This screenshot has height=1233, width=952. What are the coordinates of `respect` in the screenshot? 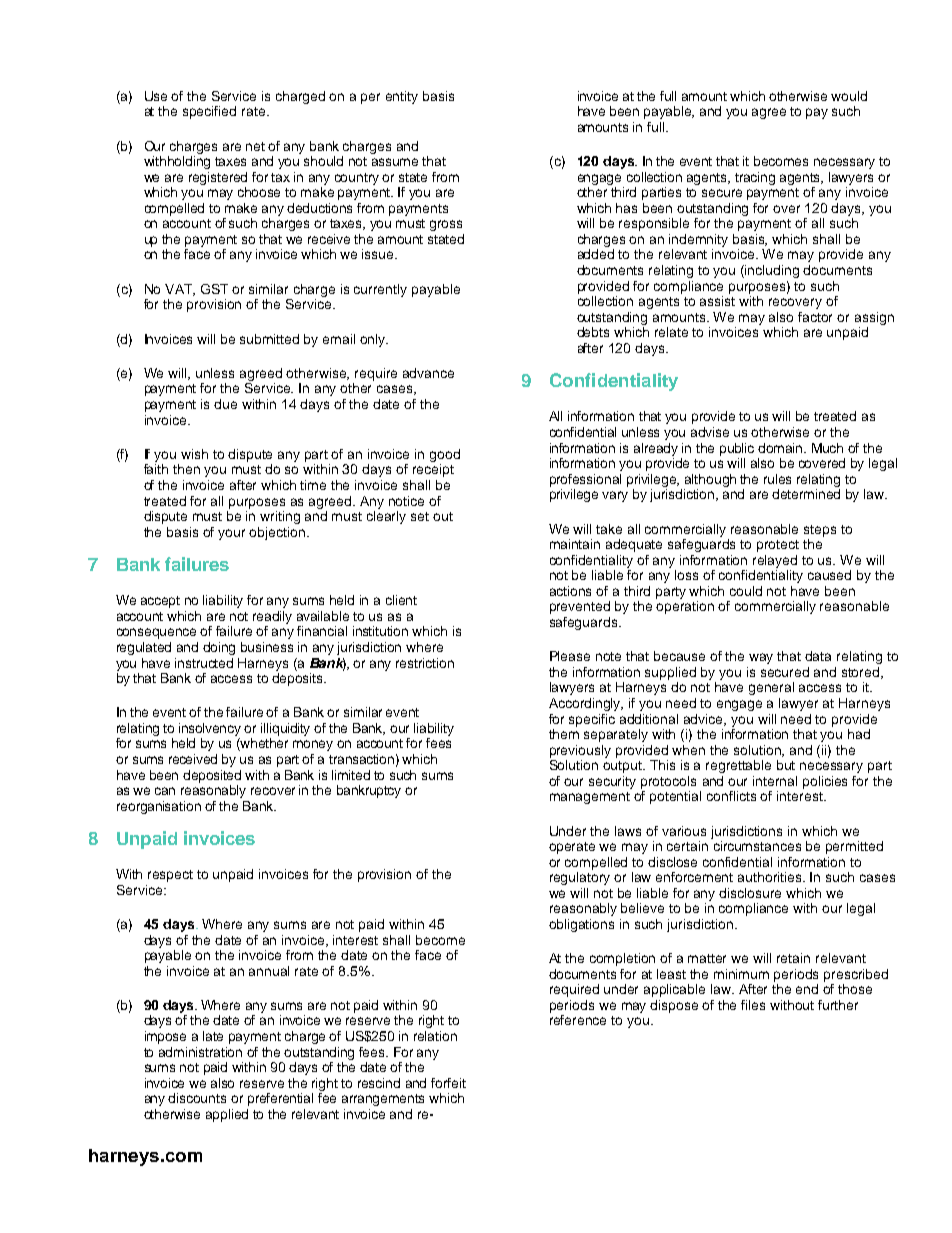 It's located at (170, 876).
